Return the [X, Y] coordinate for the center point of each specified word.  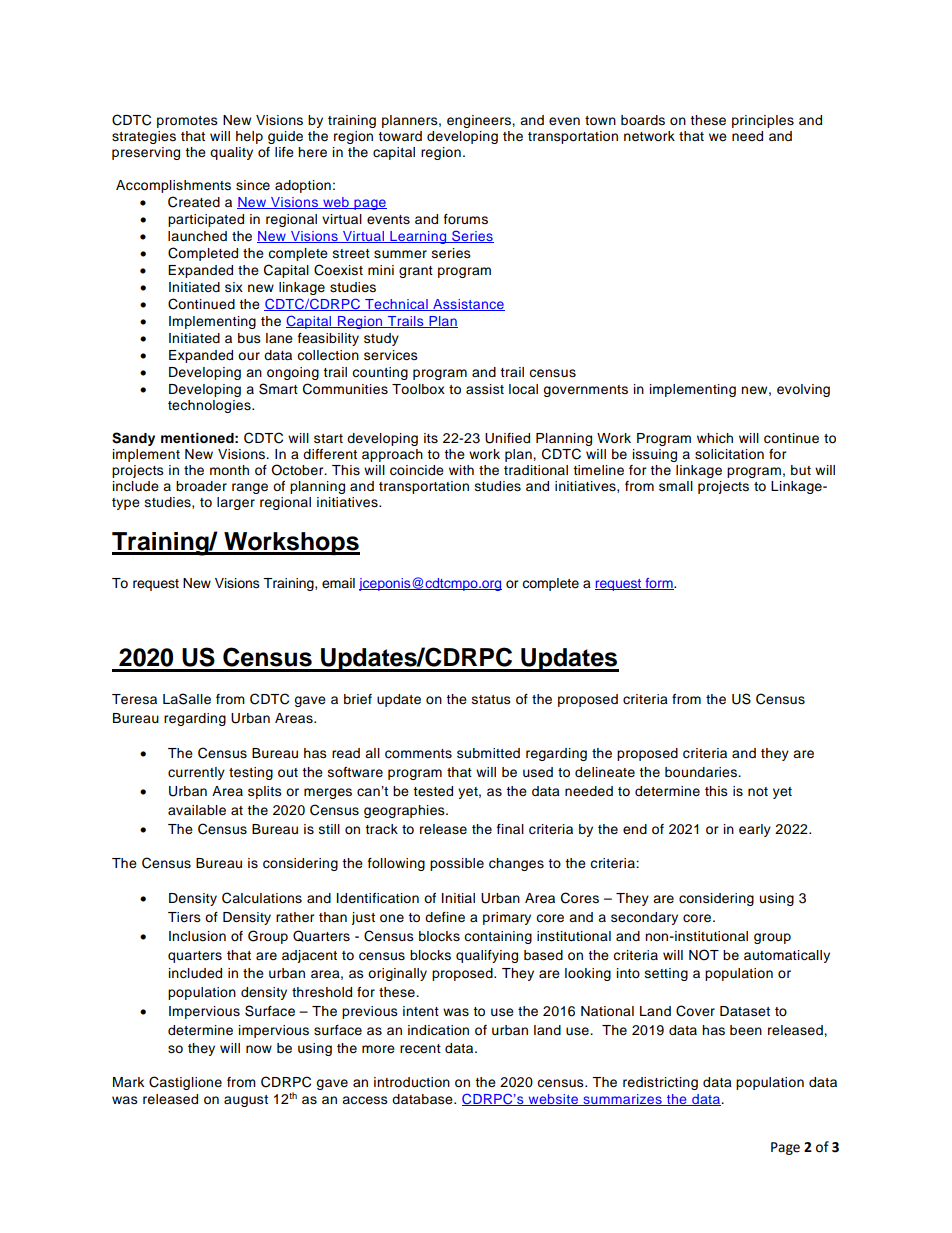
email [338, 583]
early [755, 830]
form [659, 584]
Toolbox [418, 389]
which [715, 438]
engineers [480, 121]
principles [763, 121]
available [197, 810]
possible [457, 864]
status [491, 699]
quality [231, 153]
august [246, 1101]
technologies [210, 406]
